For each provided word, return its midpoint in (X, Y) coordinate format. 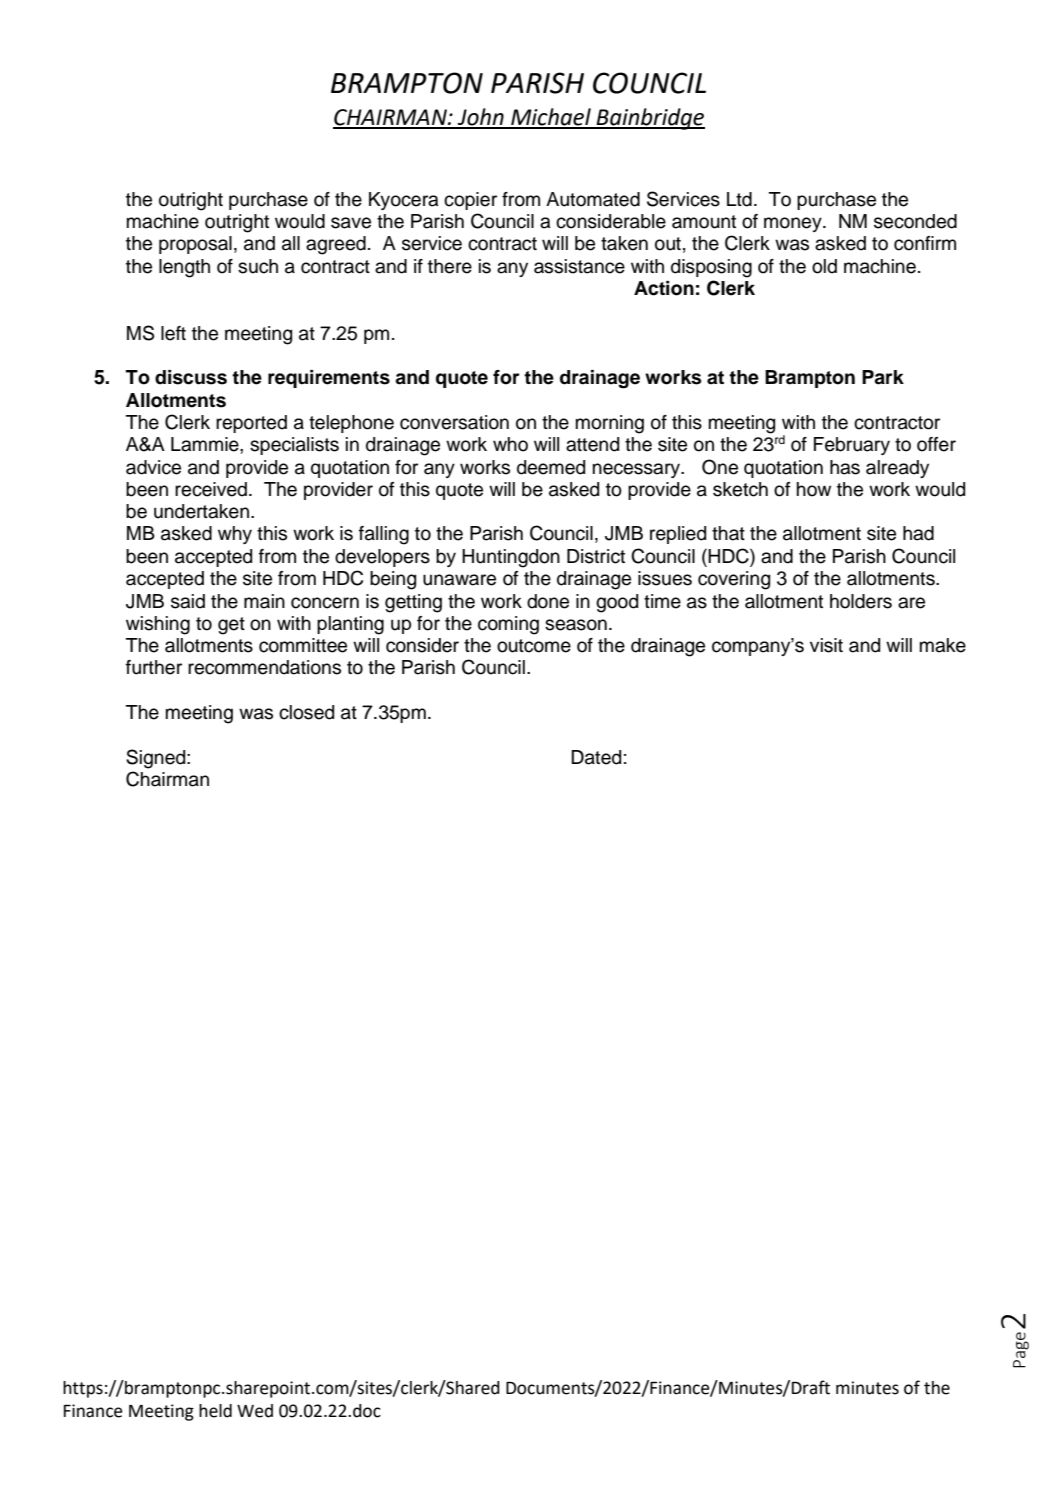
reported (251, 424)
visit (826, 645)
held (215, 1411)
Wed (255, 1411)
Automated (593, 199)
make (943, 645)
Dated (596, 757)
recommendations (264, 667)
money (794, 224)
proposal (195, 245)
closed (306, 712)
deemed (551, 467)
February (852, 446)
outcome (534, 646)
